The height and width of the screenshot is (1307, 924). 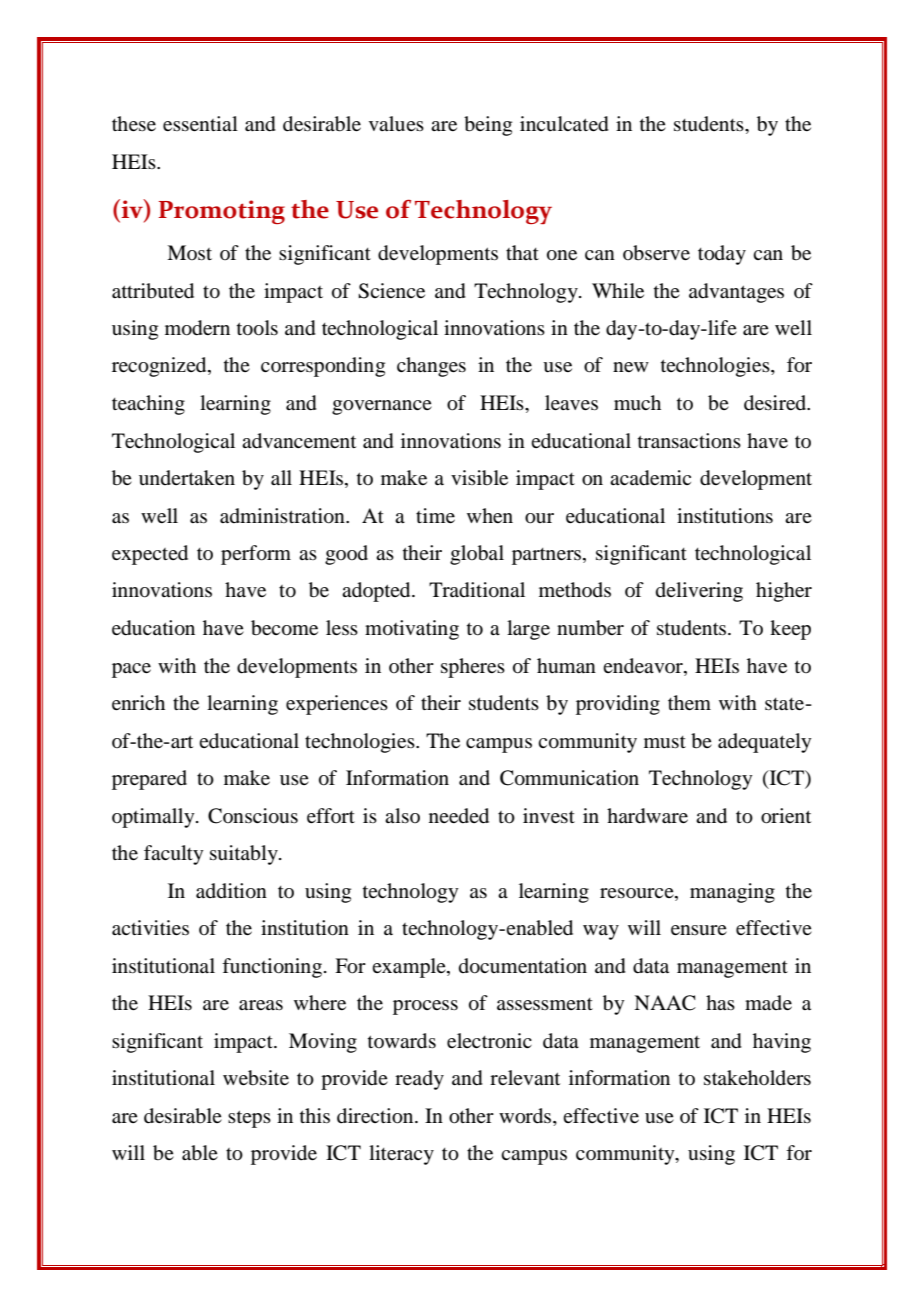 I want to click on become, so click(x=284, y=628).
